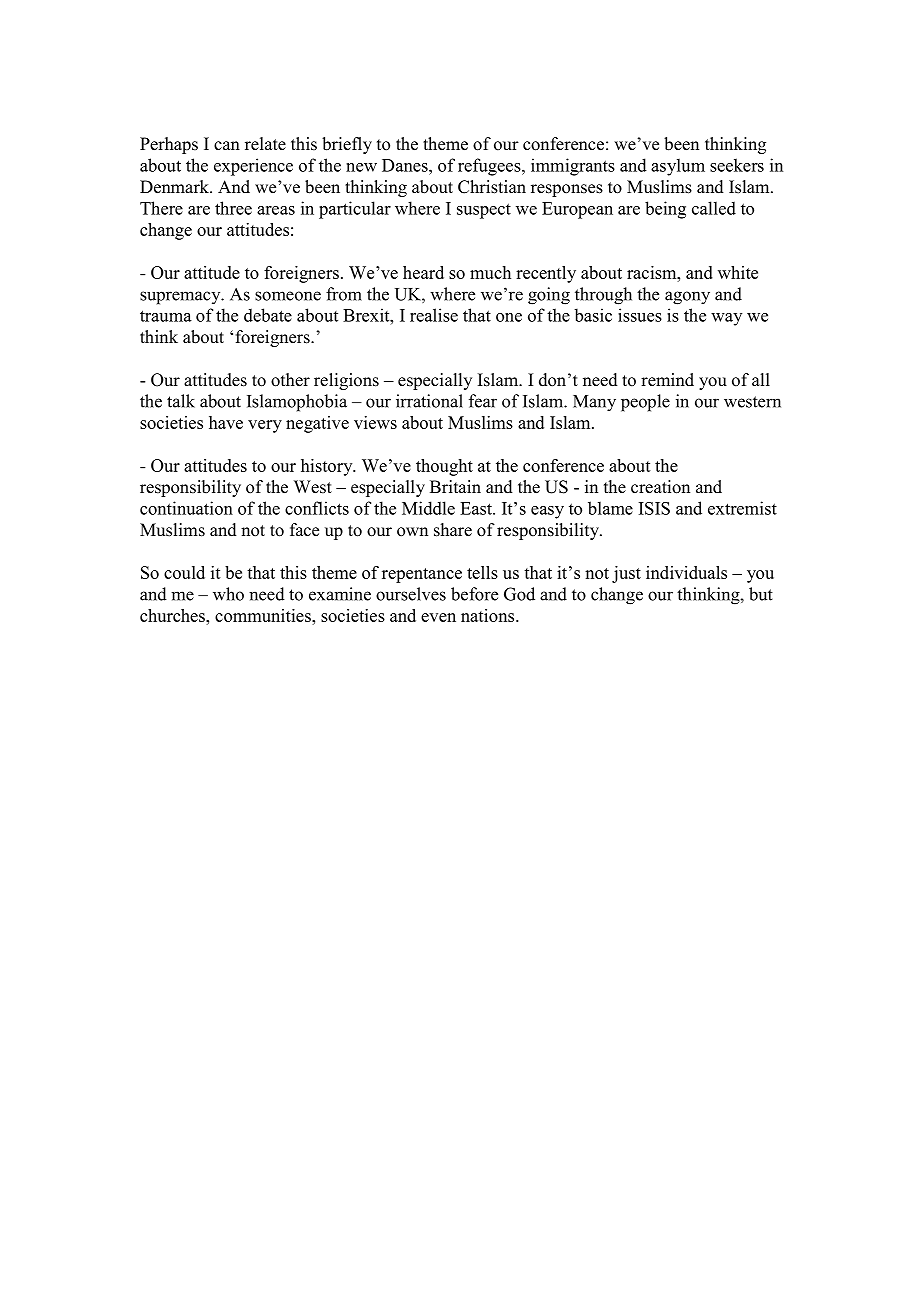 The image size is (924, 1308). What do you see at coordinates (228, 594) in the image?
I see `who` at bounding box center [228, 594].
